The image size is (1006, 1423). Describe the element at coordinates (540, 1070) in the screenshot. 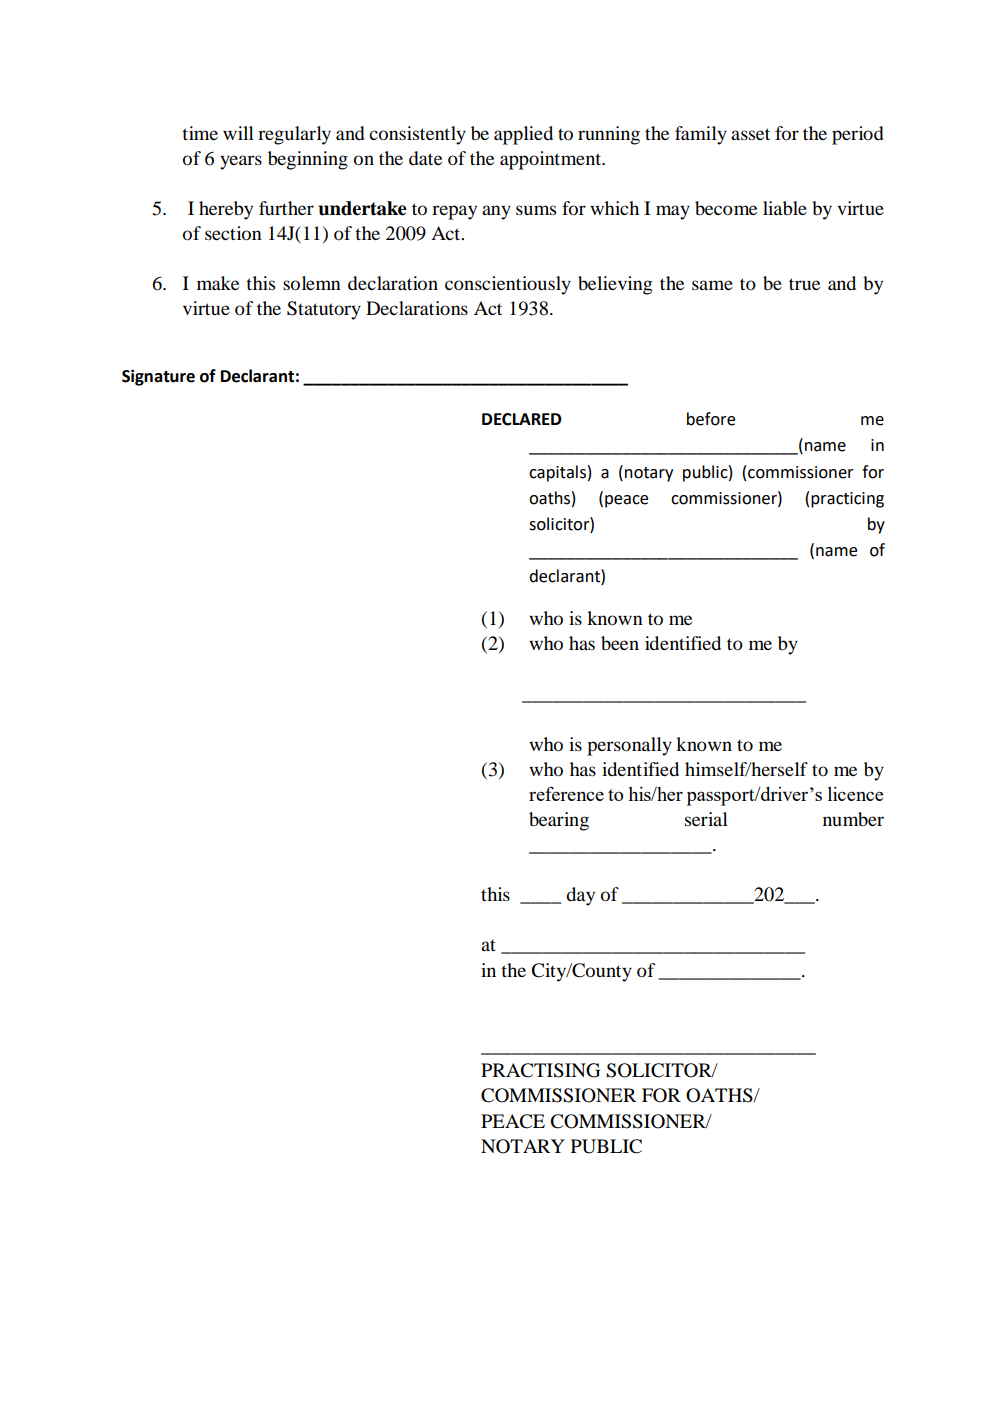

I see `PRACTISING` at that location.
